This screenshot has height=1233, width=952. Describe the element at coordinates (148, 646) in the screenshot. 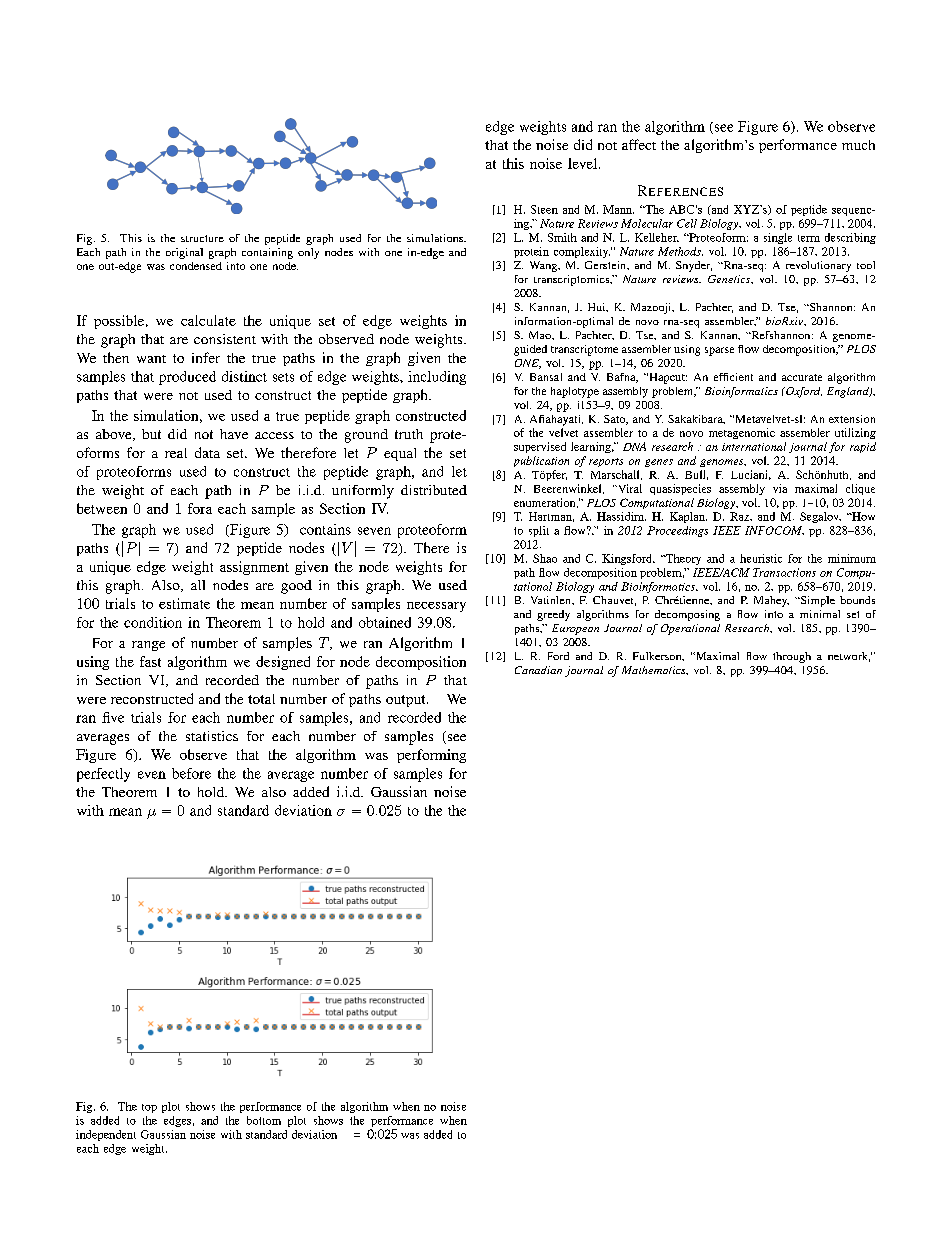

I see `range` at that location.
